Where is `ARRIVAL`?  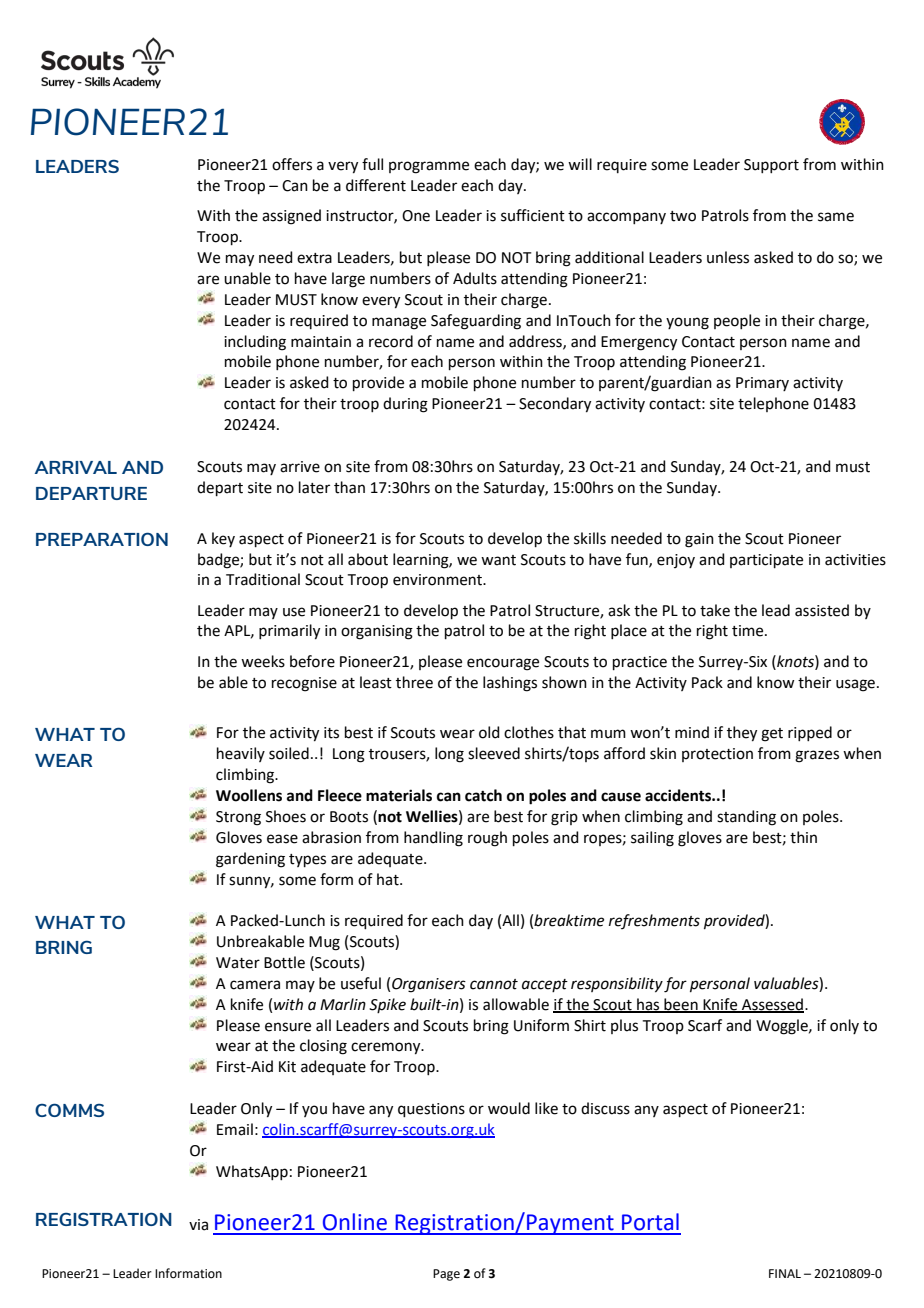 ARRIVAL is located at coordinates (76, 467).
